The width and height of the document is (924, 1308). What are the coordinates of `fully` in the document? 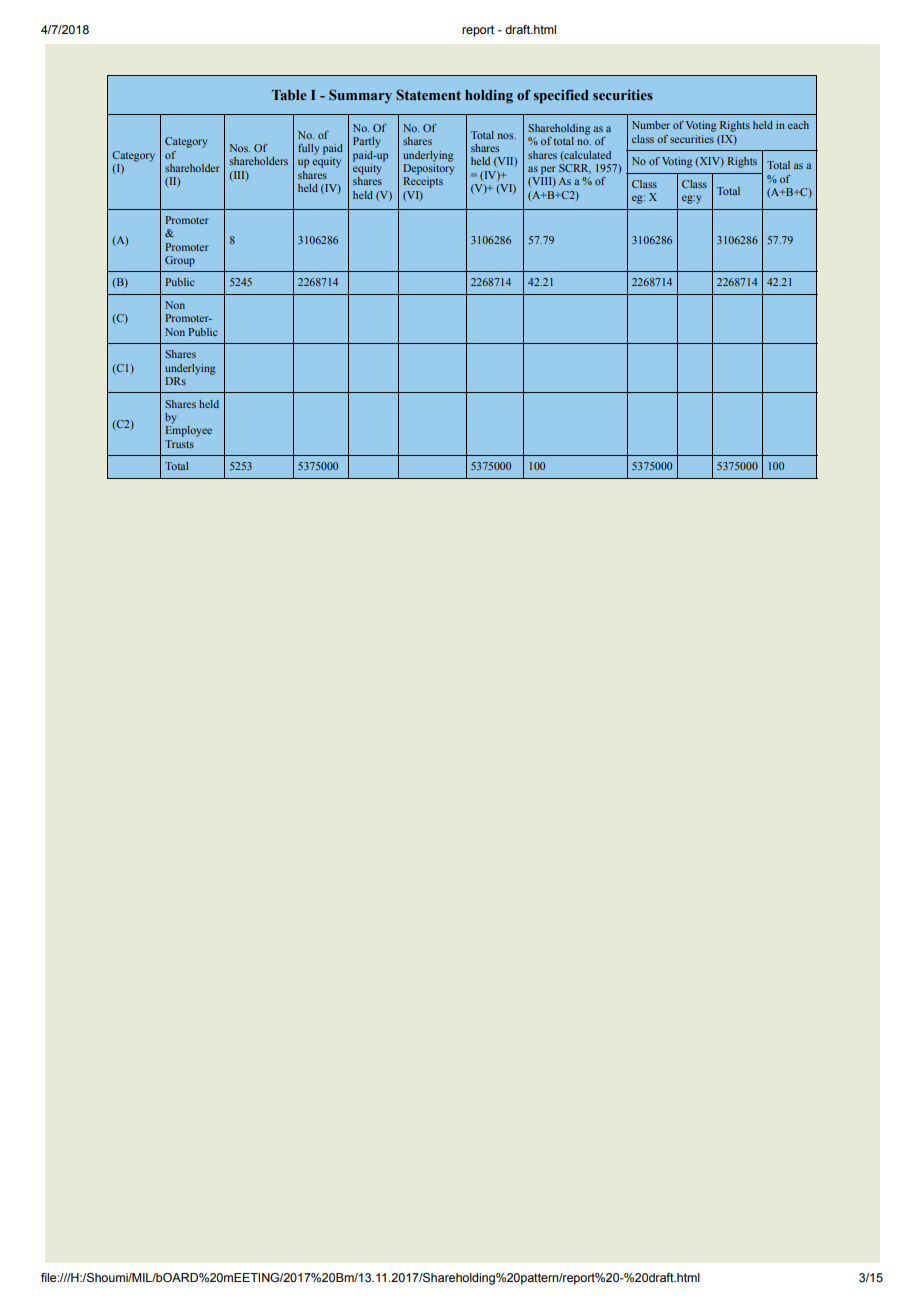 It's located at (308, 149).
